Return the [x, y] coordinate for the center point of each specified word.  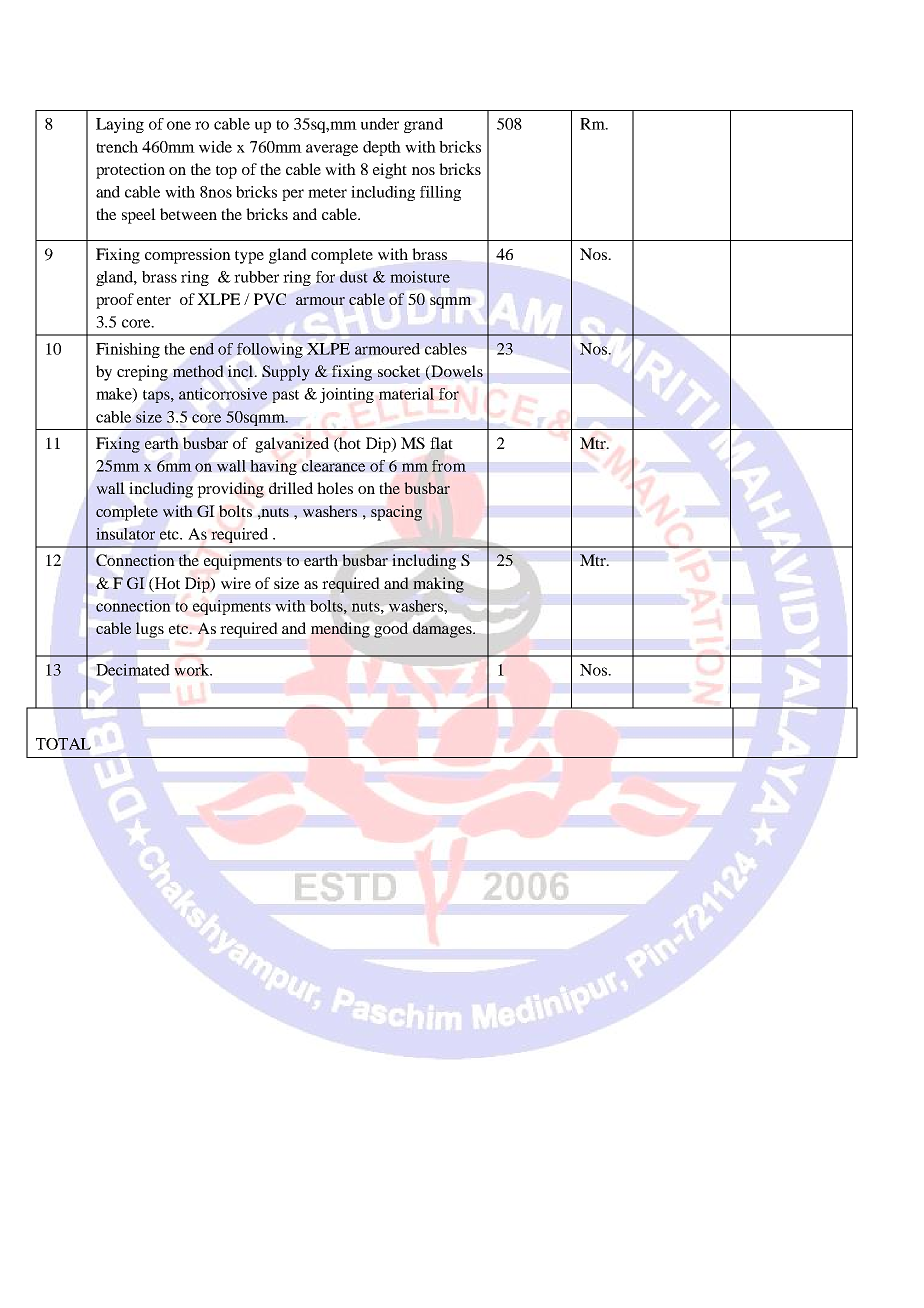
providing [230, 490]
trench [117, 147]
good [391, 630]
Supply [286, 373]
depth [382, 148]
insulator [125, 534]
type [249, 257]
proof [115, 301]
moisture [420, 277]
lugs [150, 630]
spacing [396, 513]
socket [399, 371]
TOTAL [63, 744]
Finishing [128, 350]
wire [236, 583]
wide [215, 147]
